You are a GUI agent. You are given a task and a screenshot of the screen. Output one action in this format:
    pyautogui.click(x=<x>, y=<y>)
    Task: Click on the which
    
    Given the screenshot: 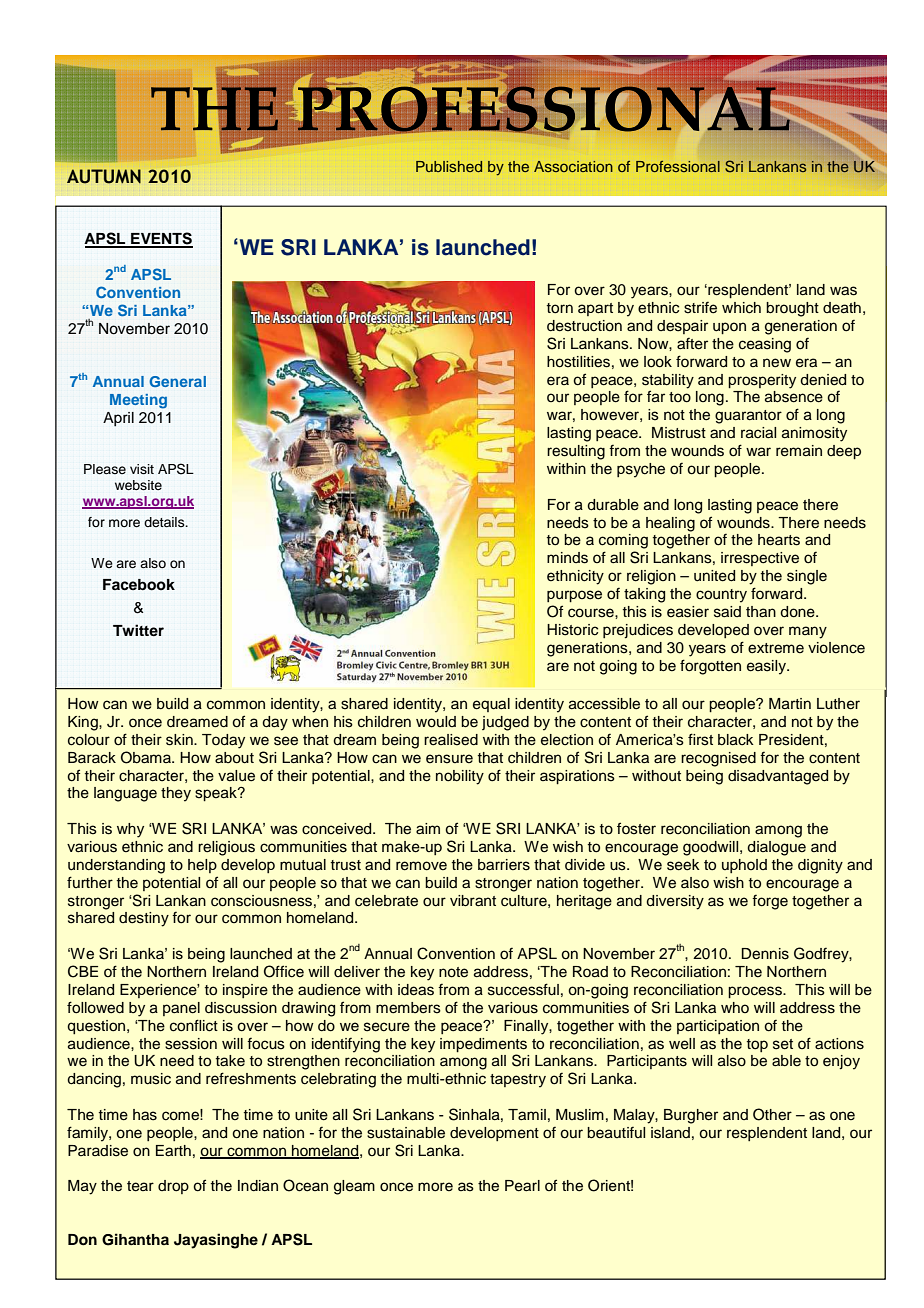 What is the action you would take?
    pyautogui.click(x=741, y=308)
